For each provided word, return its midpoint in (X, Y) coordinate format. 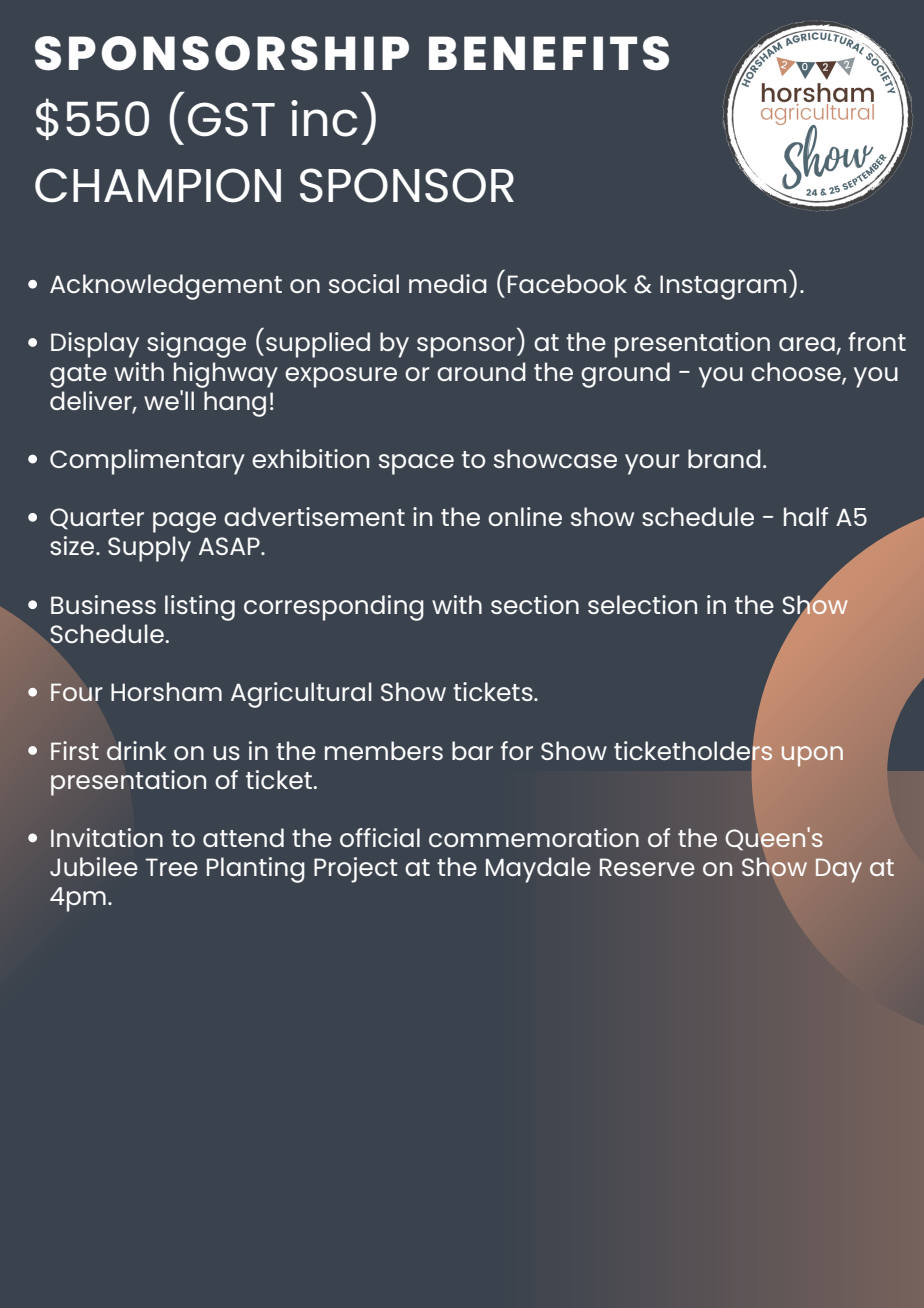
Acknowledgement (166, 287)
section (535, 604)
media (448, 283)
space (416, 464)
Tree (172, 867)
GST (231, 119)
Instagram (723, 287)
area (807, 344)
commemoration (534, 837)
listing (200, 608)
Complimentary (147, 462)
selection (642, 604)
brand (724, 458)
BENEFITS (549, 53)
